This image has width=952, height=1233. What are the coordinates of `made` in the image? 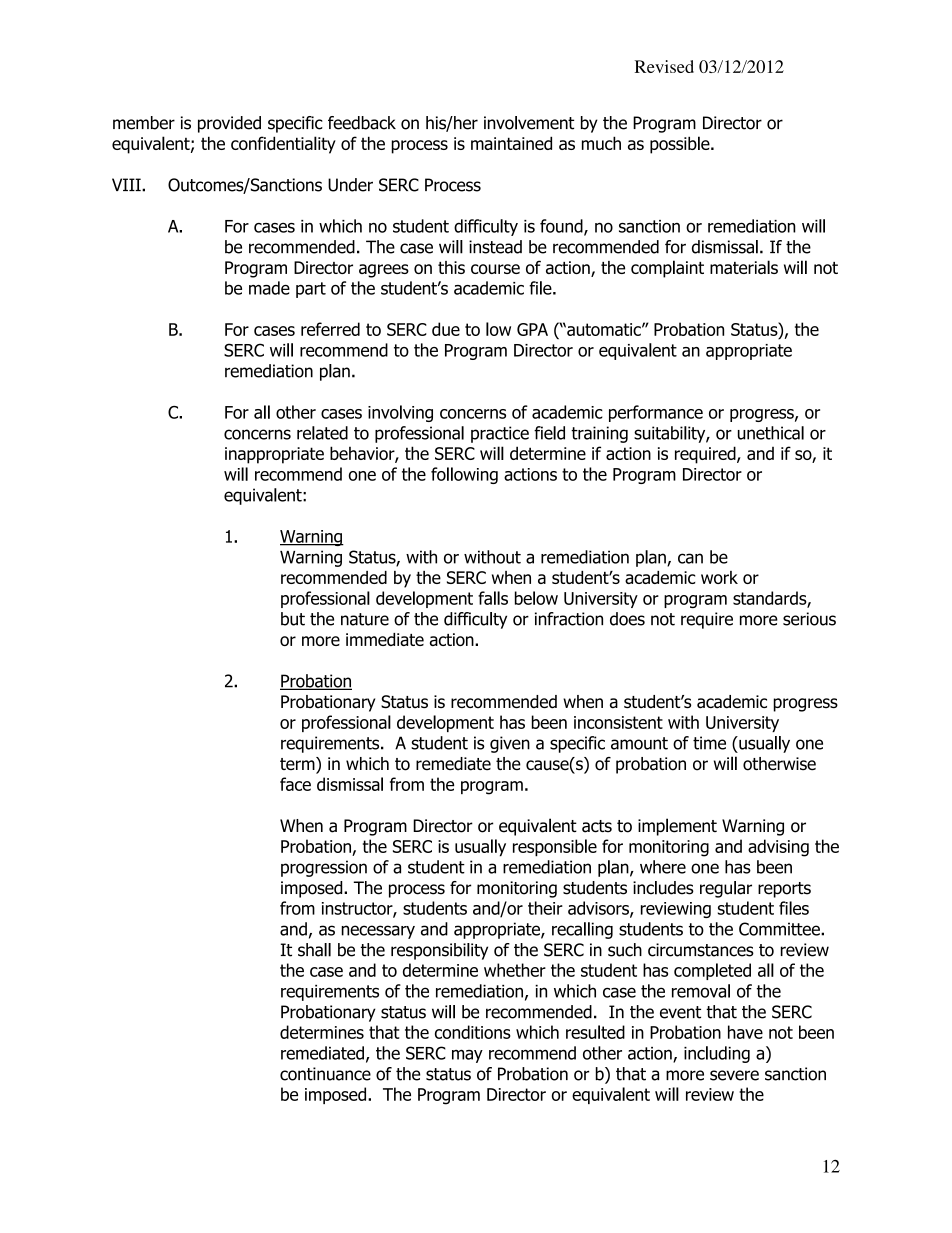 It's located at (269, 288).
